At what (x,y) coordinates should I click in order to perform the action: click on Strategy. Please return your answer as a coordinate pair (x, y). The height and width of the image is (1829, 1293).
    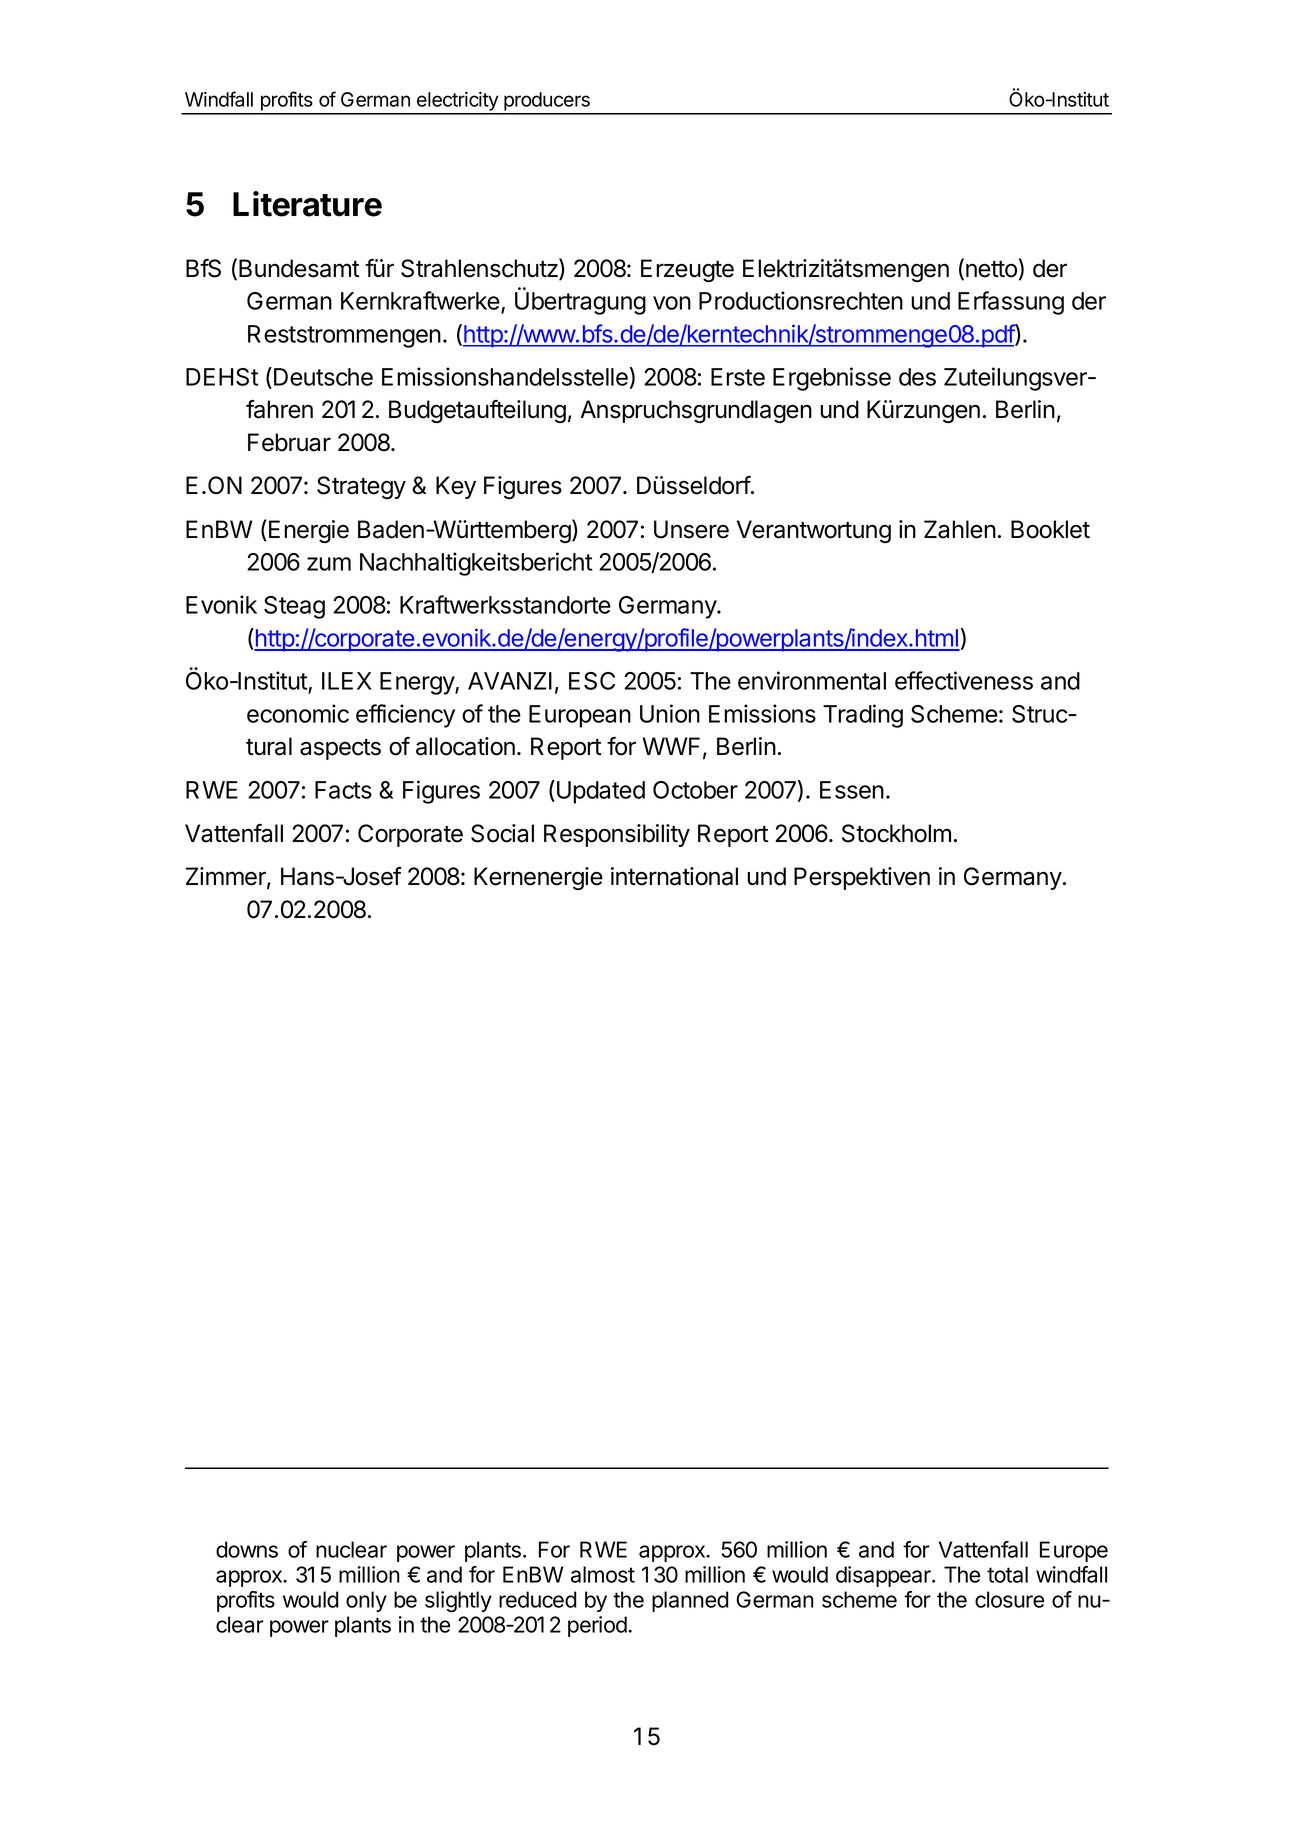
    Looking at the image, I should click on (361, 487).
